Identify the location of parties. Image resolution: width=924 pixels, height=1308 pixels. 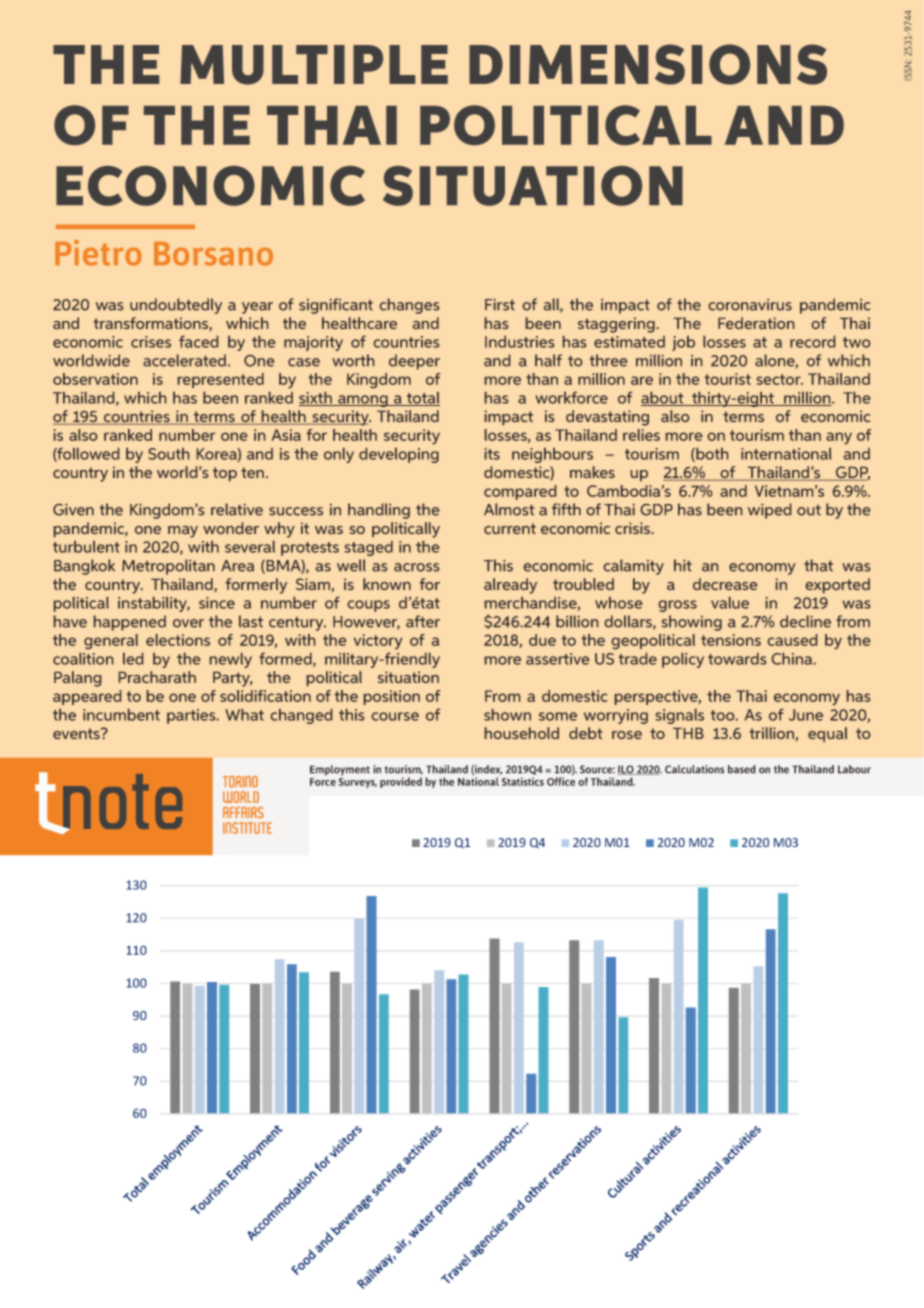
(192, 716).
